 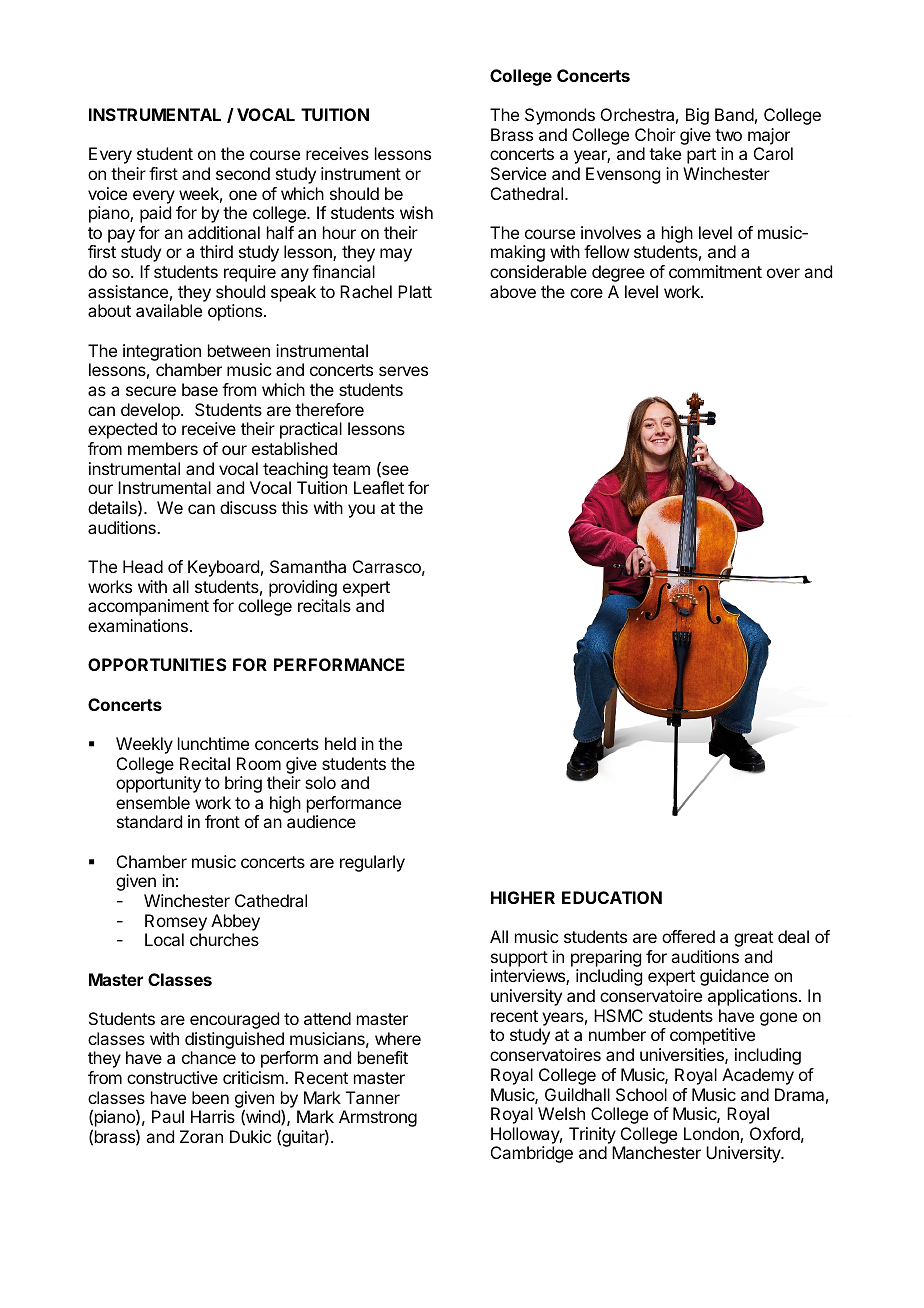 I want to click on Zoran, so click(x=201, y=1136).
